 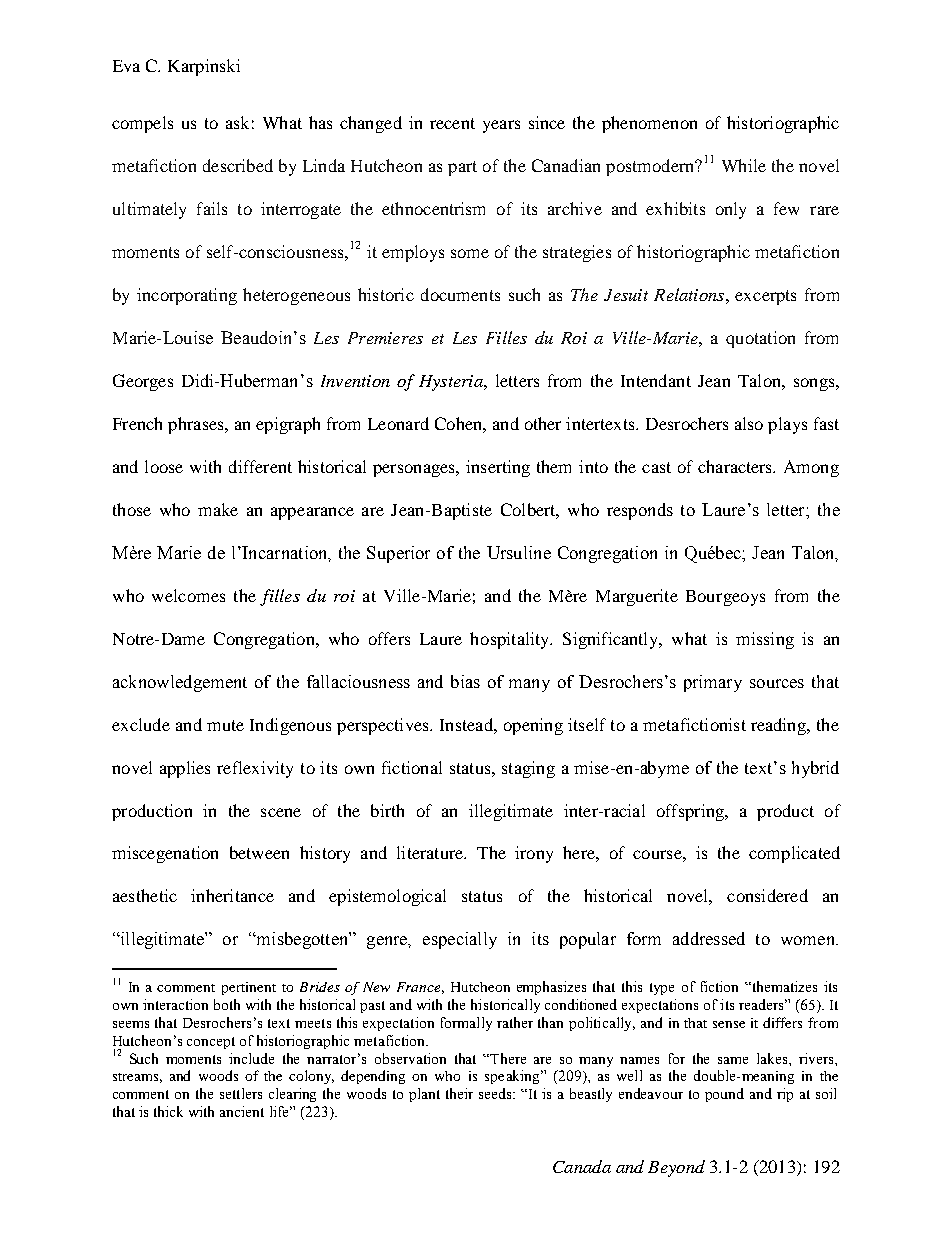 I want to click on characters, so click(x=736, y=466).
